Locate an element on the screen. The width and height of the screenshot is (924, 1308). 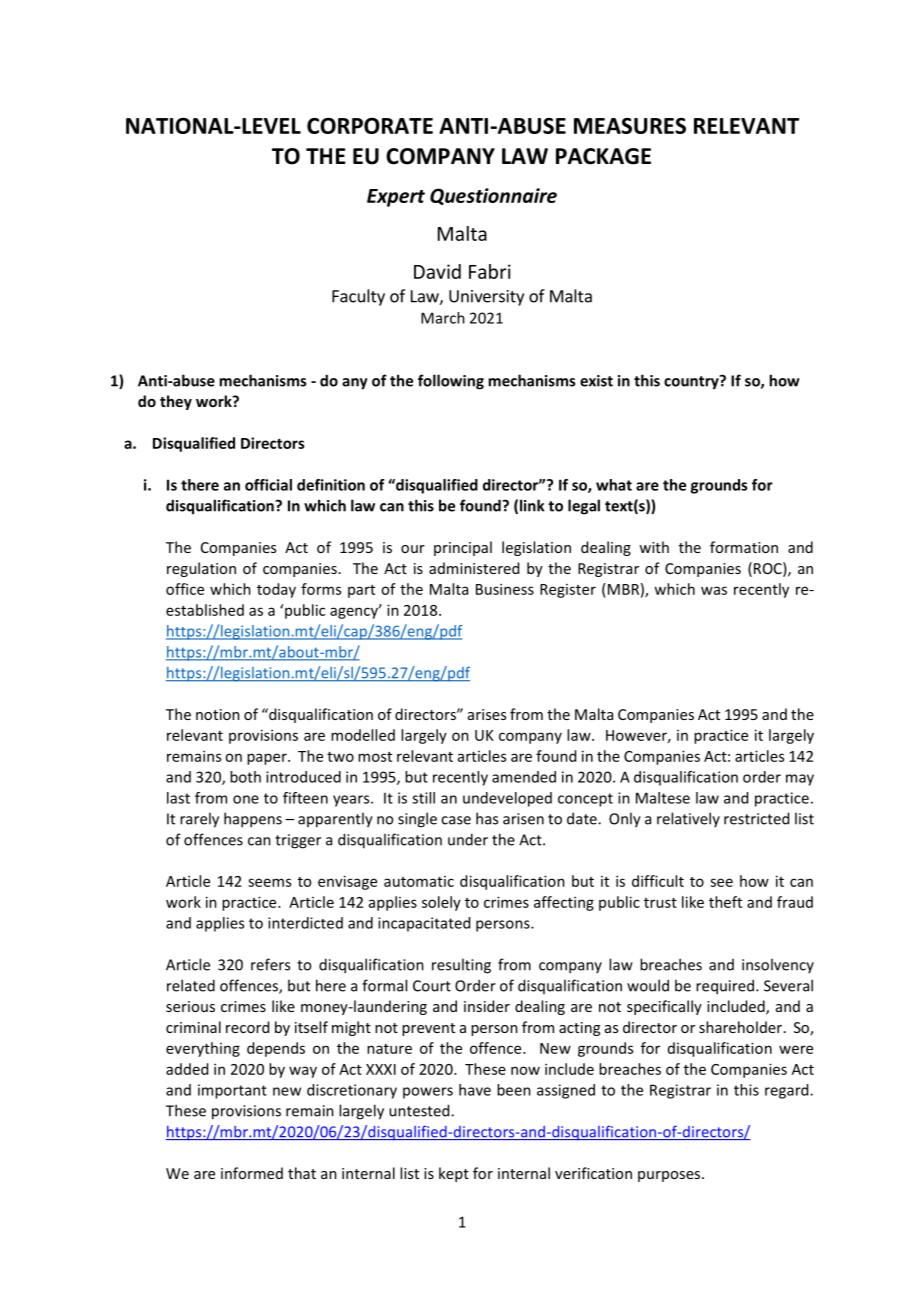
MEASURES is located at coordinates (630, 126).
